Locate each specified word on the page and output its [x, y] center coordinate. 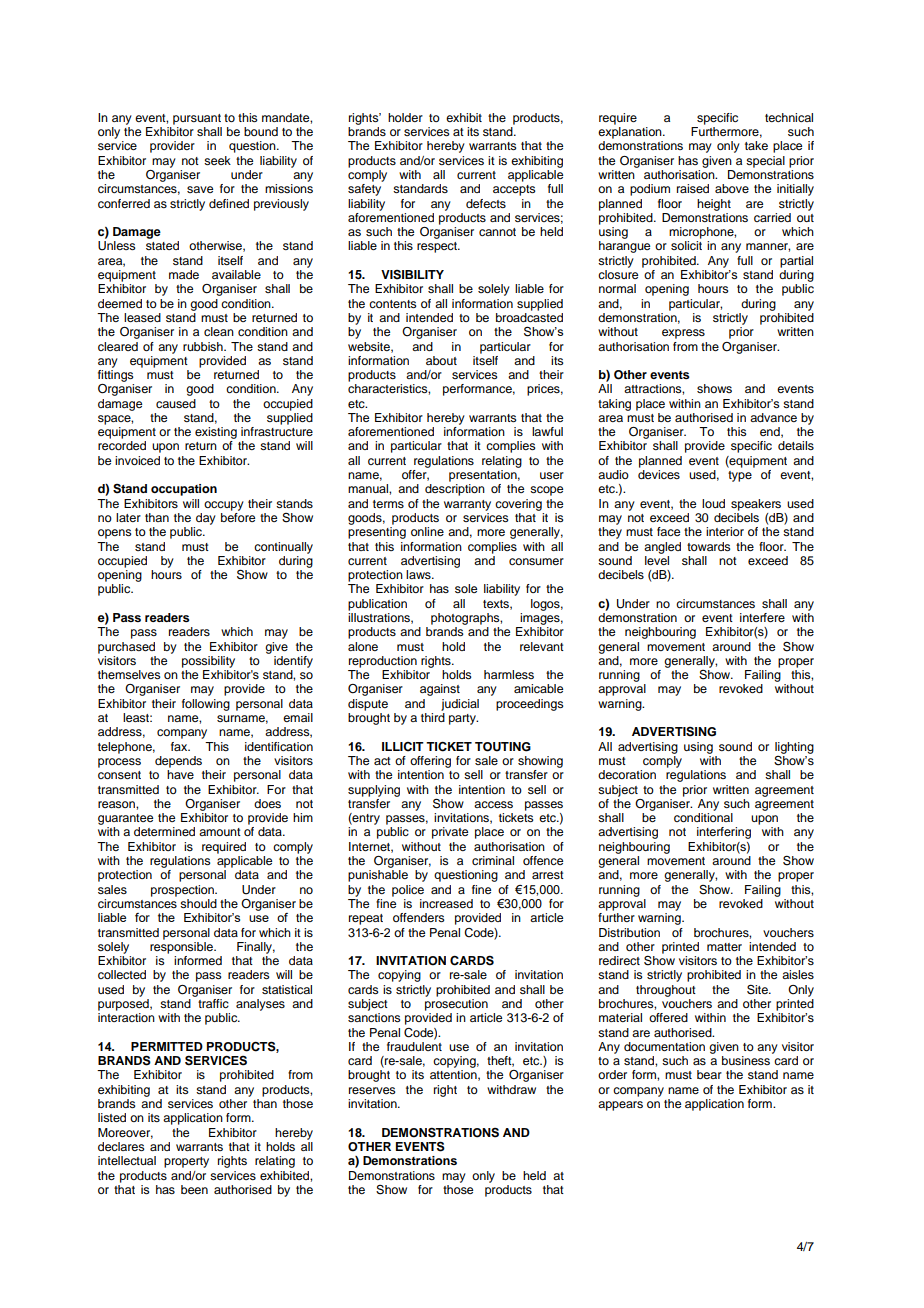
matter [724, 947]
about [441, 360]
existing [216, 434]
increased [446, 903]
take [756, 145]
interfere [762, 617]
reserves [372, 1090]
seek [217, 160]
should [198, 903]
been [194, 1189]
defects [486, 203]
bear [709, 1074]
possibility [208, 662]
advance [773, 417]
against [440, 690]
